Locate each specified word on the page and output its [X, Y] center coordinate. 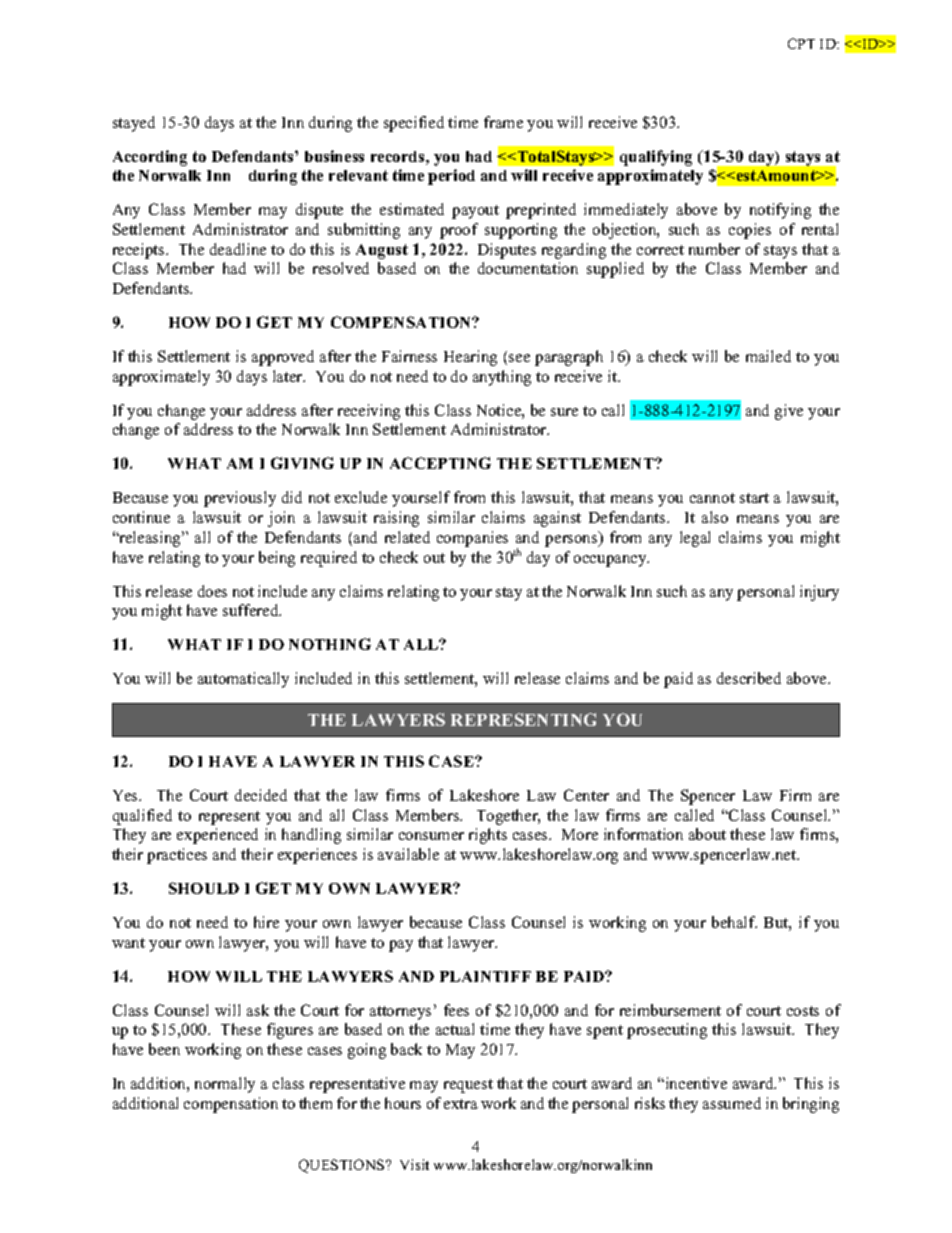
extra [461, 1104]
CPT [801, 43]
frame [503, 122]
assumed [732, 1103]
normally [225, 1085]
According [150, 158]
